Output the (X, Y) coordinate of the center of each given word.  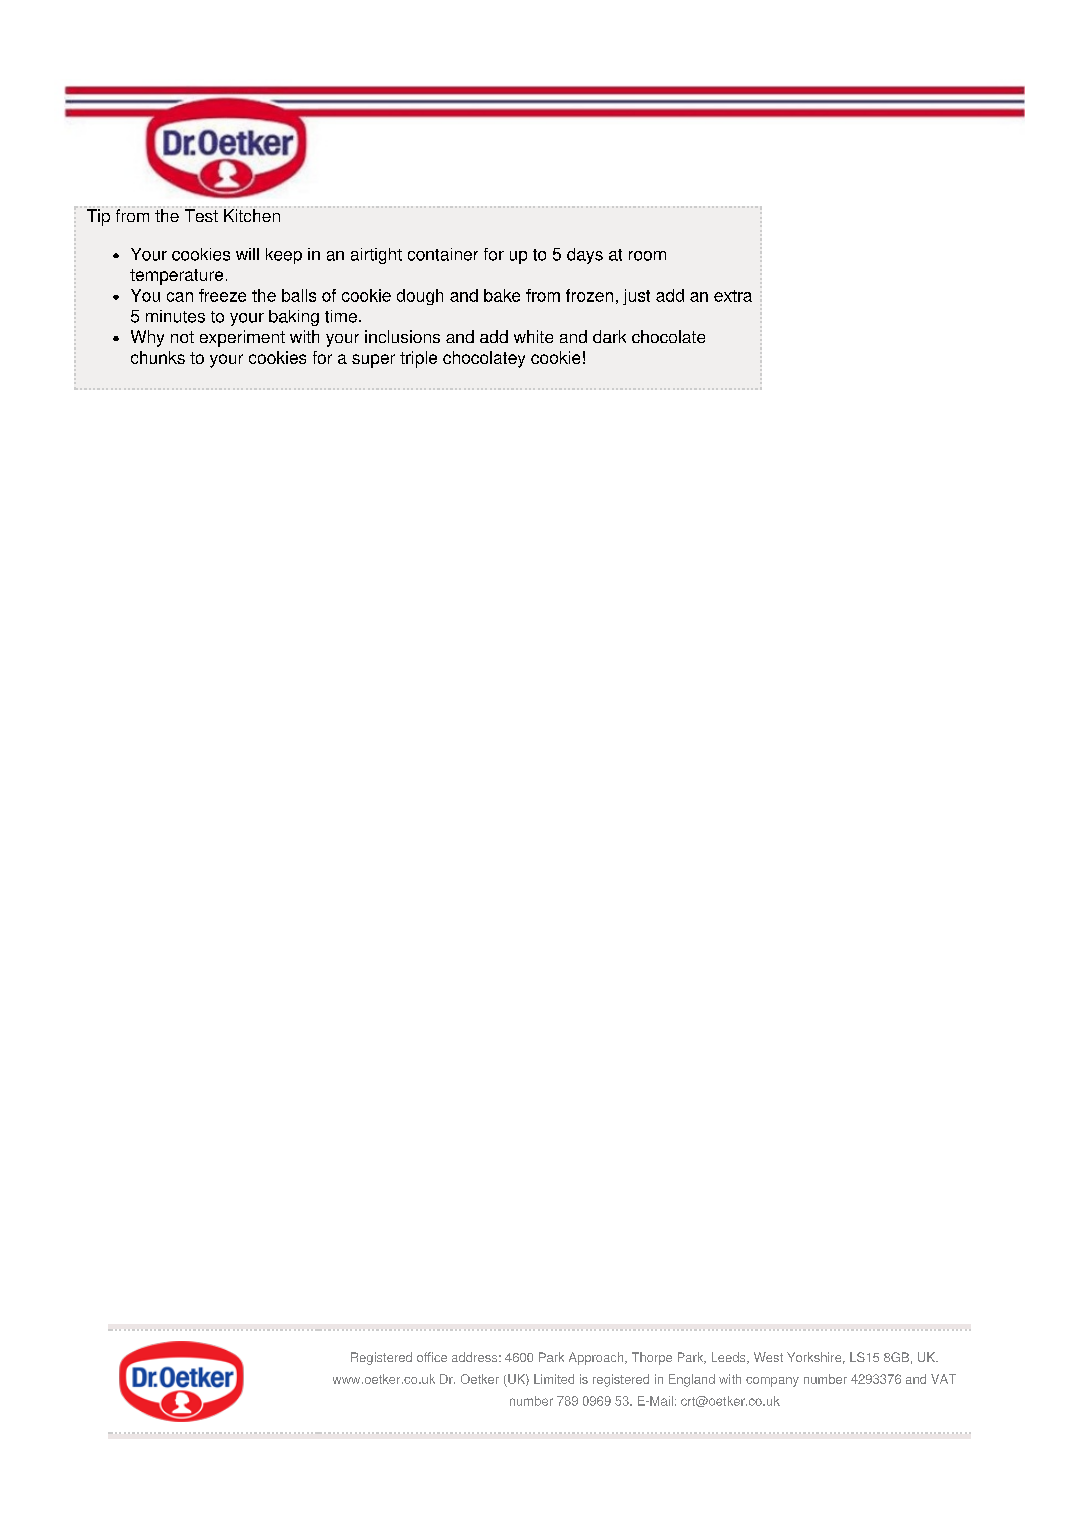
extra (733, 296)
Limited (554, 1379)
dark (609, 336)
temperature (176, 277)
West (768, 1357)
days (585, 256)
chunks (158, 357)
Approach (597, 1358)
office (432, 1357)
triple (418, 359)
